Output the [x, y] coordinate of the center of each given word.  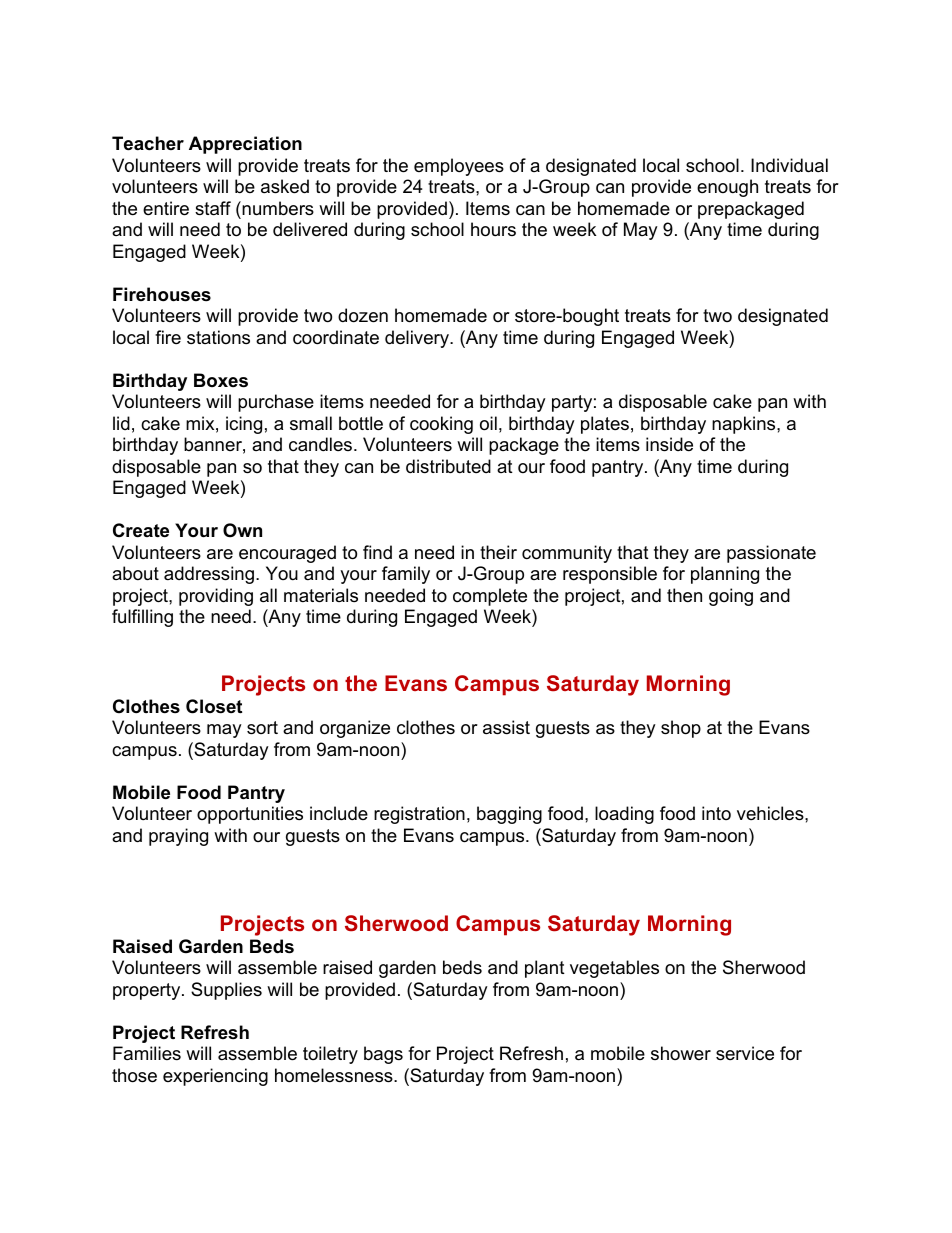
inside [669, 444]
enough [727, 188]
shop [681, 729]
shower [681, 1053]
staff [213, 208]
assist [506, 727]
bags [383, 1055]
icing [244, 425]
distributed [448, 466]
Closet [214, 706]
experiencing [215, 1077]
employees [459, 167]
